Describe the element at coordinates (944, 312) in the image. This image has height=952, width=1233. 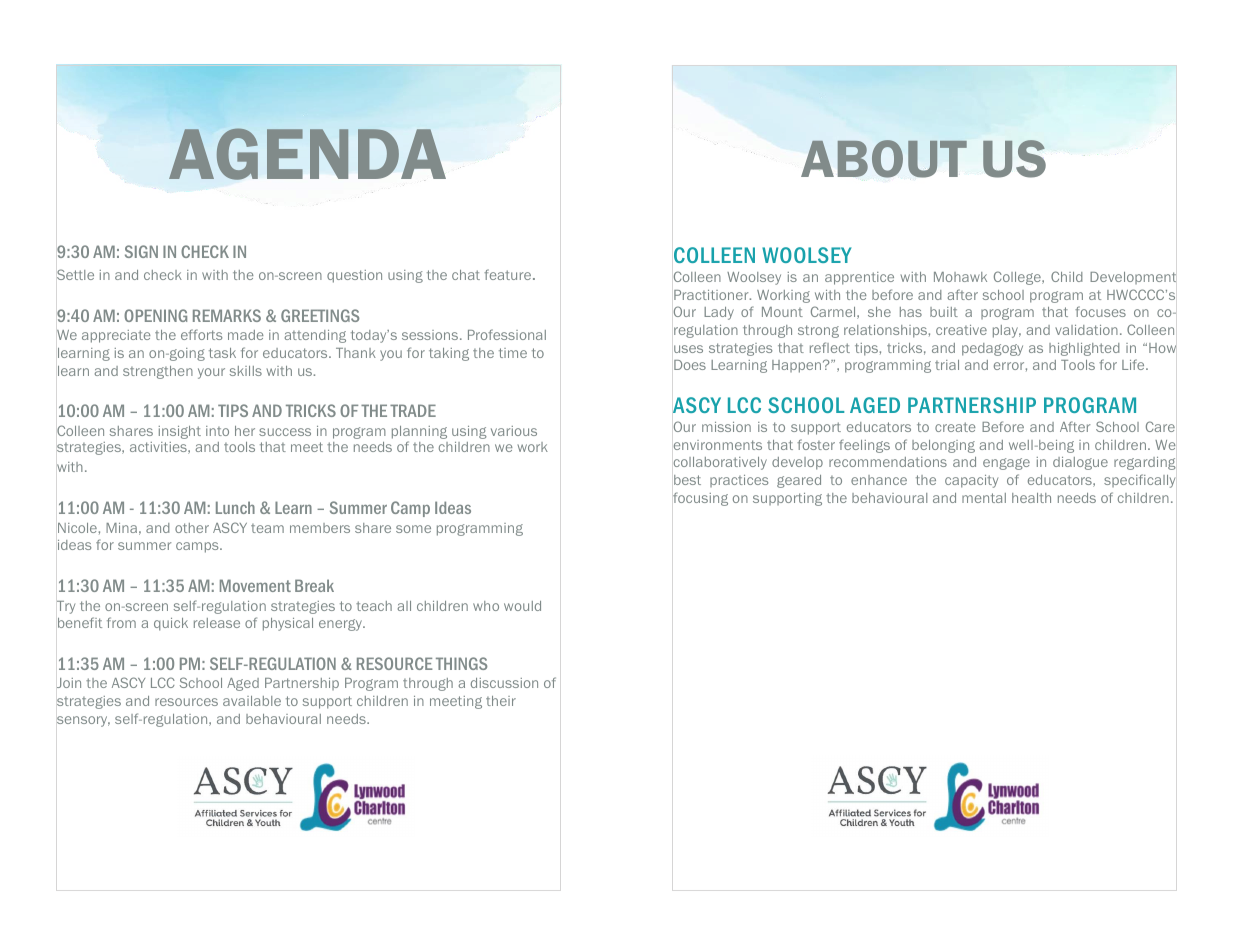
I see `built` at that location.
